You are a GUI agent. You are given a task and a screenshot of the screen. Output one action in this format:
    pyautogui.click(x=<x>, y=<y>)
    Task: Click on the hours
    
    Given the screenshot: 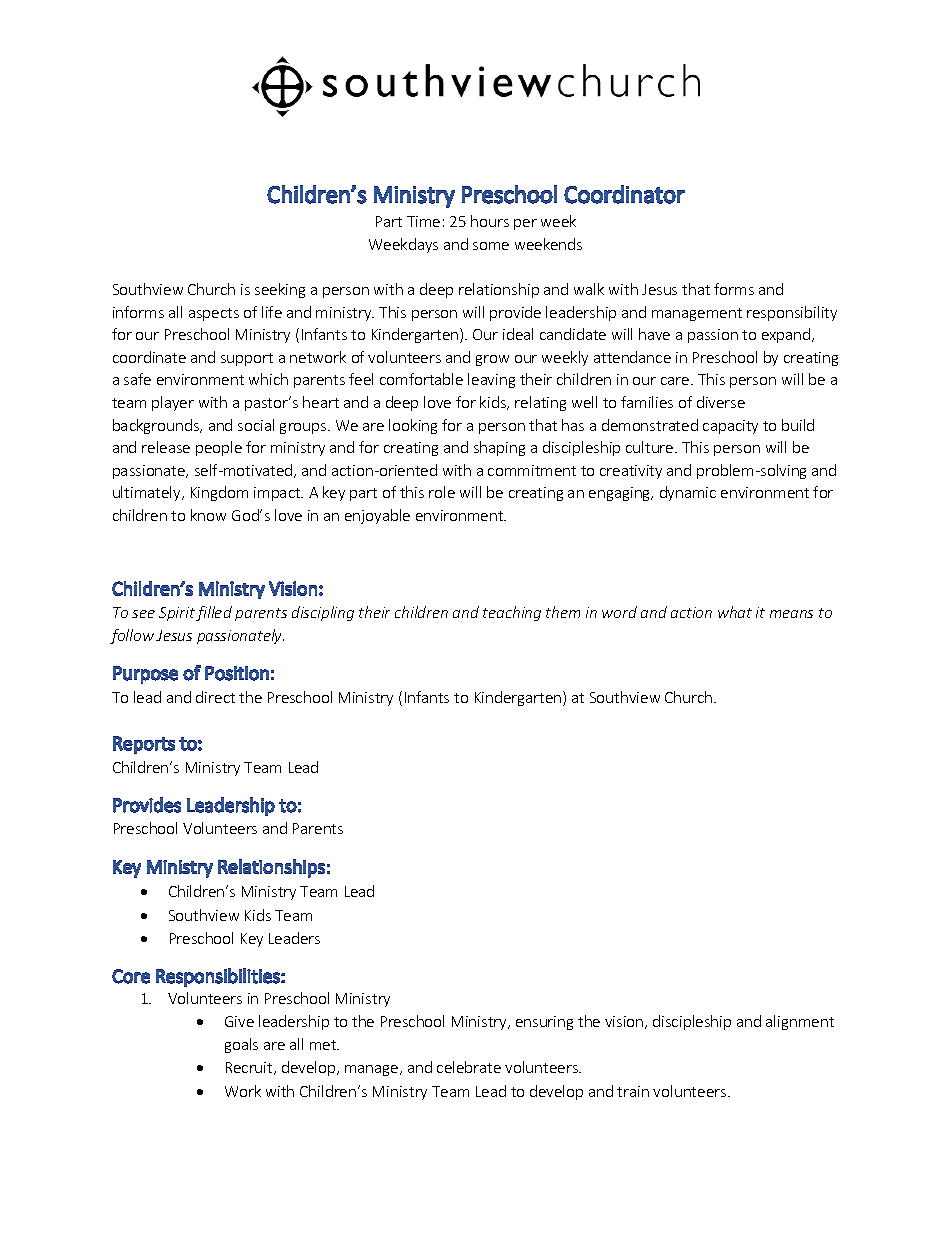 What is the action you would take?
    pyautogui.click(x=490, y=221)
